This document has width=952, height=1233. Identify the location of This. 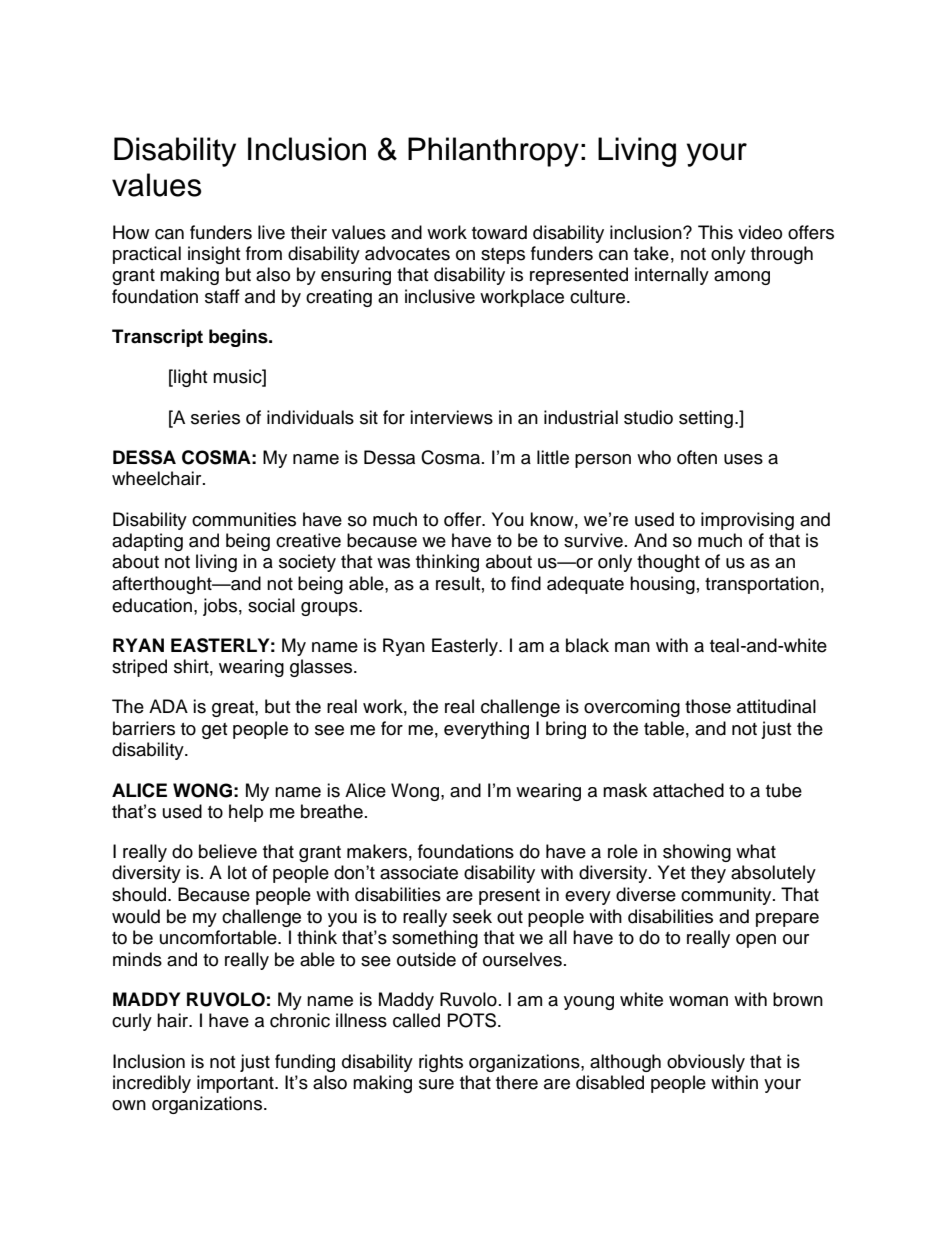
(715, 232).
